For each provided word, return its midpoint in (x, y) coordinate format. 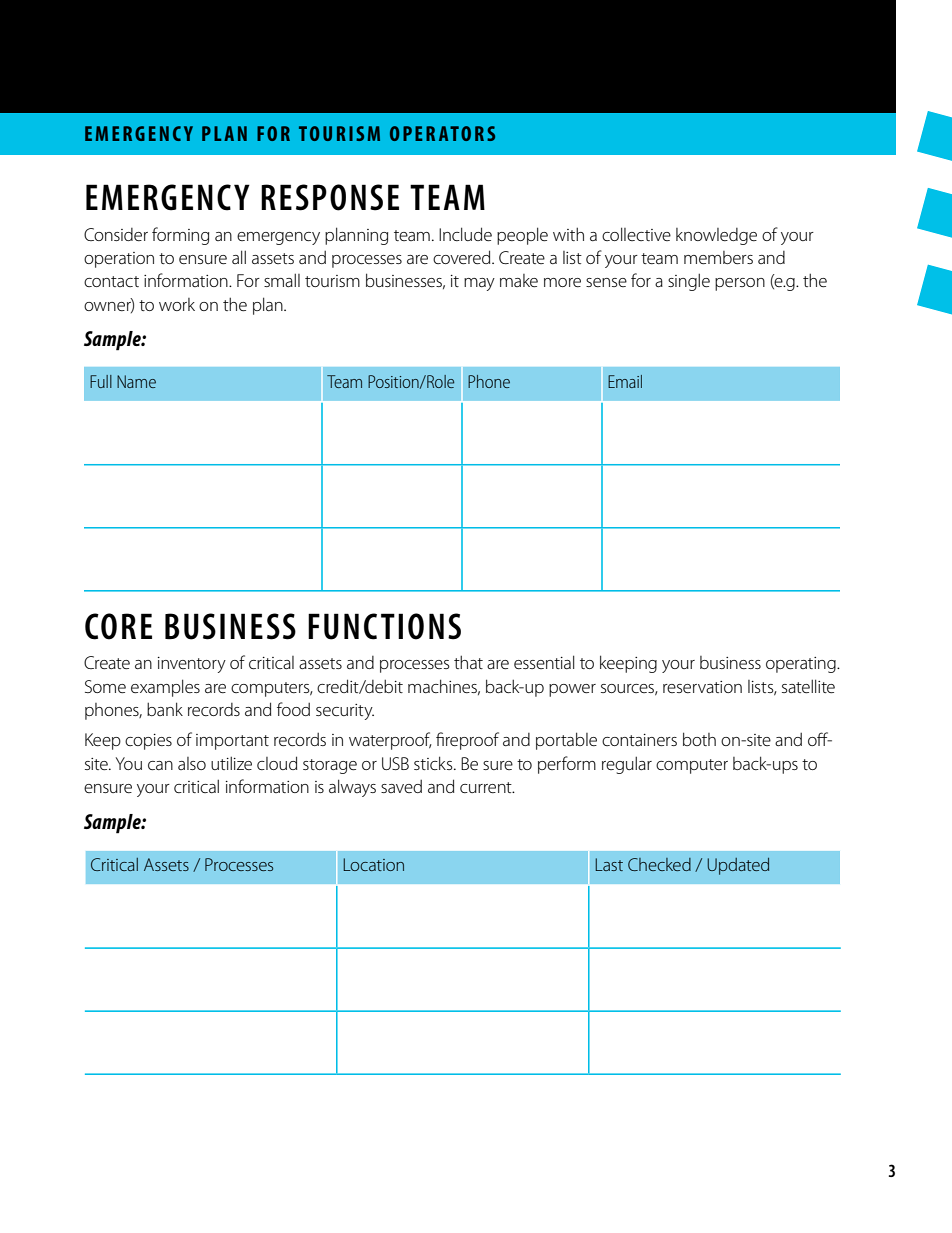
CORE (118, 626)
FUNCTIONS (384, 626)
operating (802, 665)
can (160, 765)
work (177, 304)
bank (165, 709)
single (689, 282)
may (479, 284)
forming (180, 236)
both (699, 739)
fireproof (467, 741)
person (740, 284)
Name (136, 381)
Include (465, 234)
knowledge (716, 236)
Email (625, 381)
